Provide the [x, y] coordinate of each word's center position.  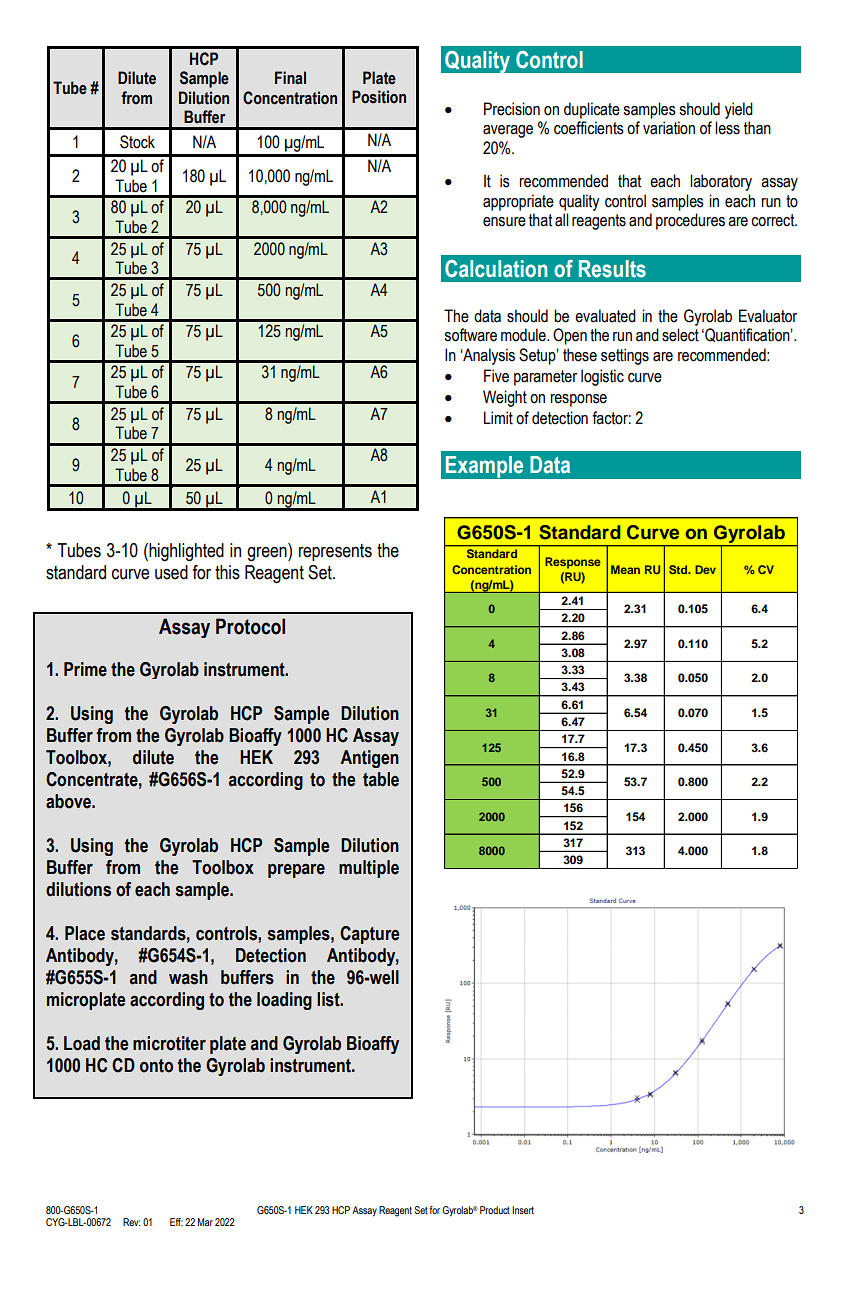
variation [669, 128]
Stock [137, 142]
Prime [85, 669]
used [171, 572]
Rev [131, 1222]
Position [379, 97]
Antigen [369, 759]
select [680, 335]
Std [679, 569]
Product [495, 1210]
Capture [369, 935]
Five [496, 376]
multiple [369, 869]
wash [188, 977]
